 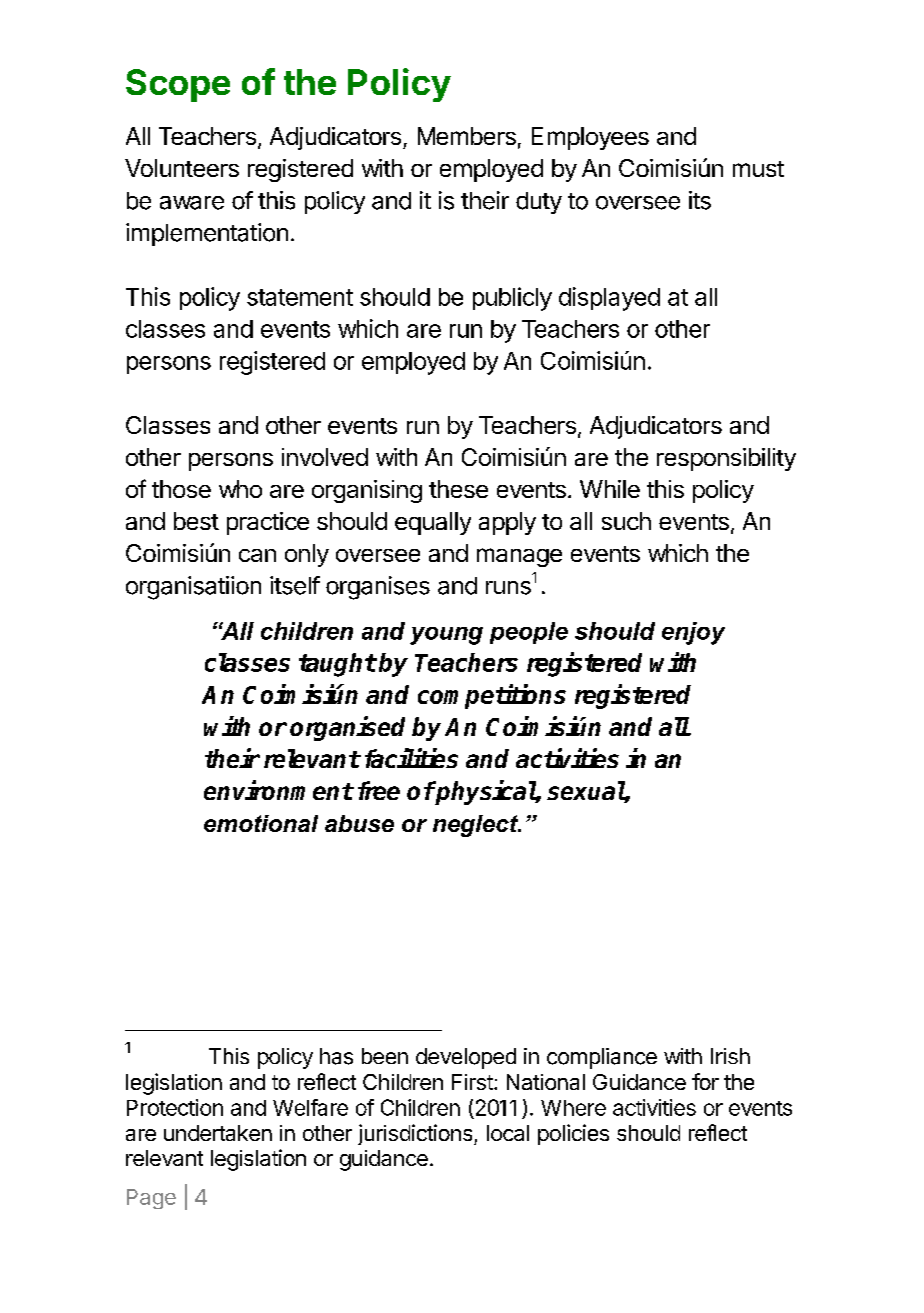 What do you see at coordinates (261, 823) in the screenshot?
I see `emotional` at bounding box center [261, 823].
